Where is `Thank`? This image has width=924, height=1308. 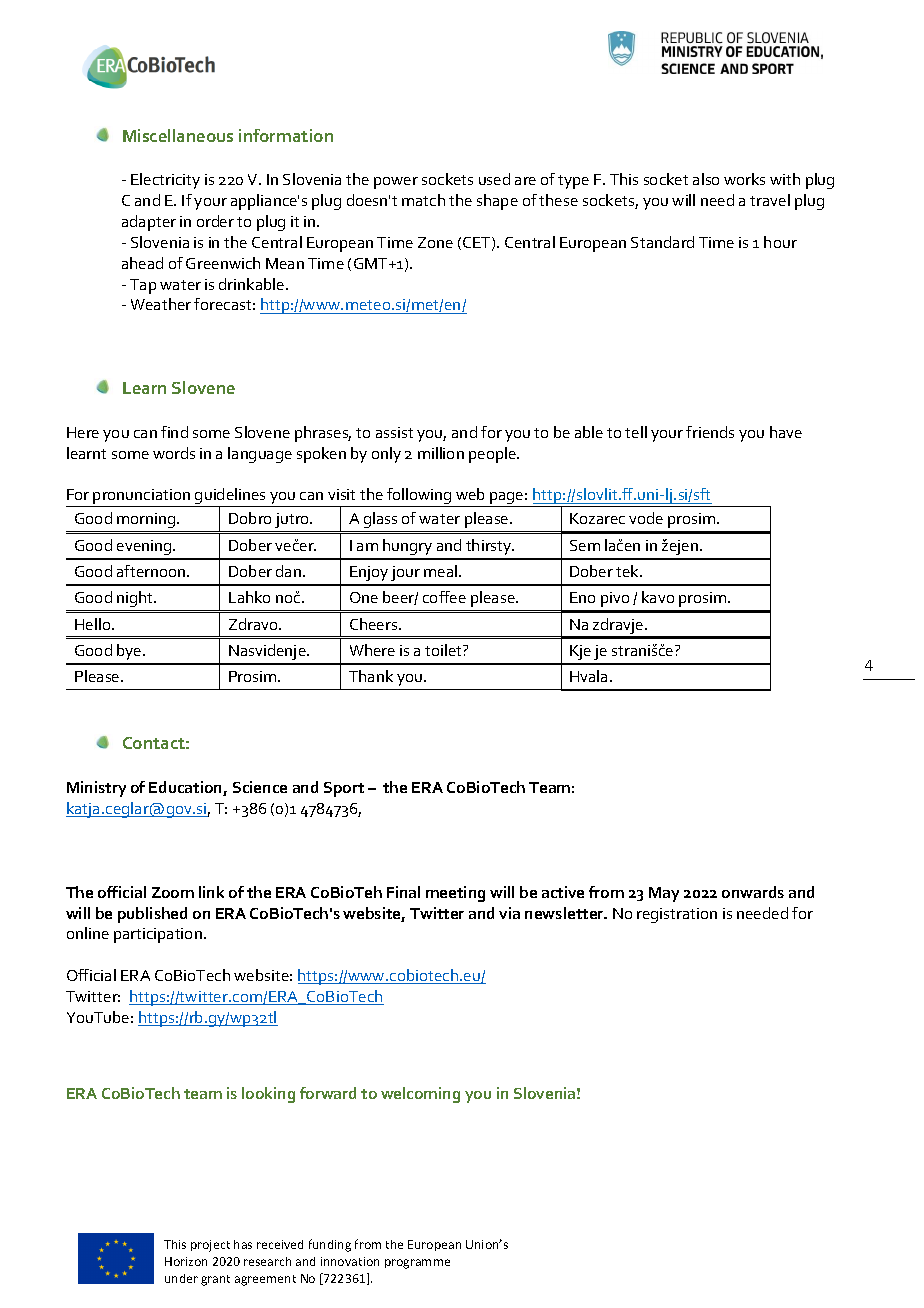
Thank is located at coordinates (371, 676).
